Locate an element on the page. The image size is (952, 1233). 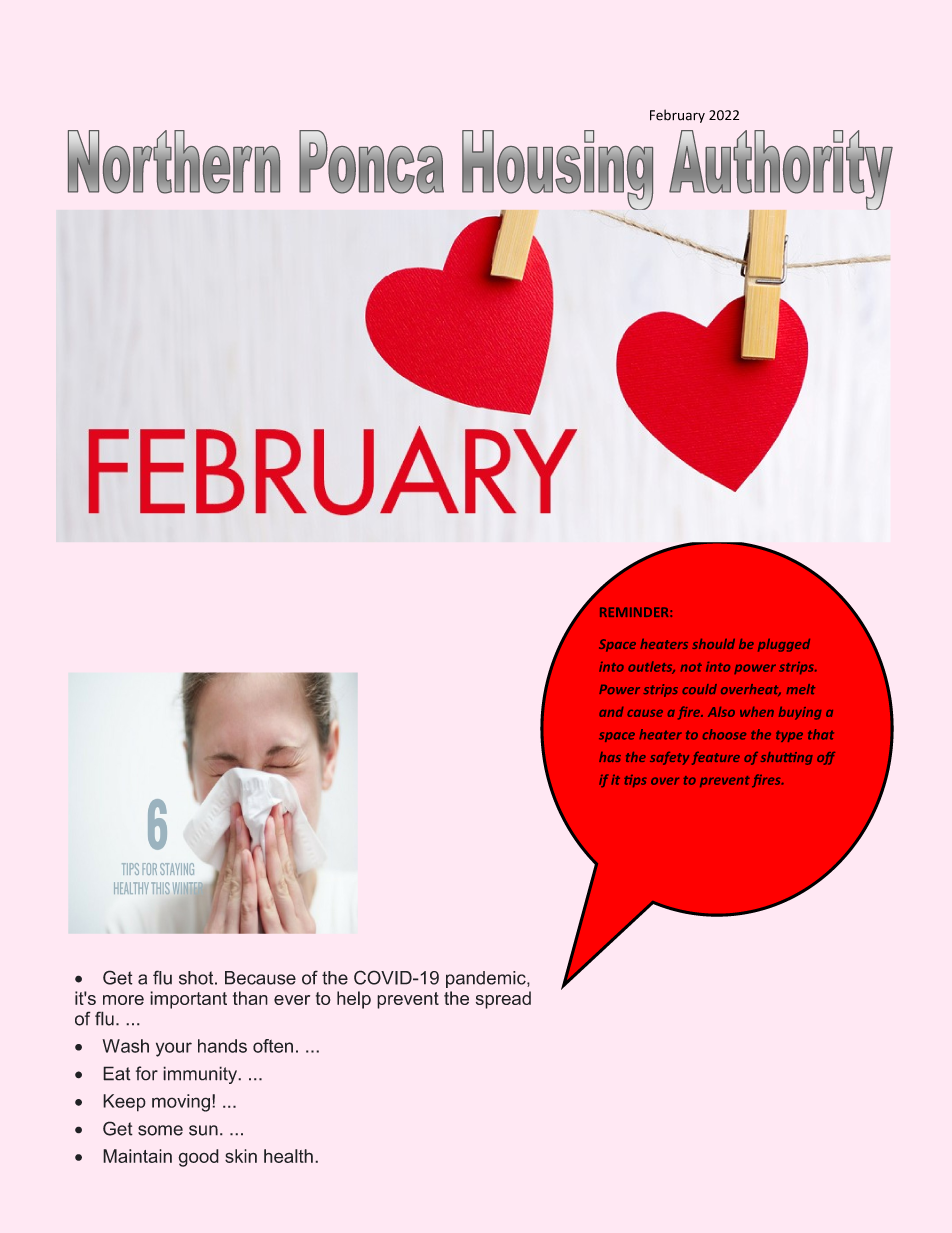
pandemic is located at coordinates (487, 979).
